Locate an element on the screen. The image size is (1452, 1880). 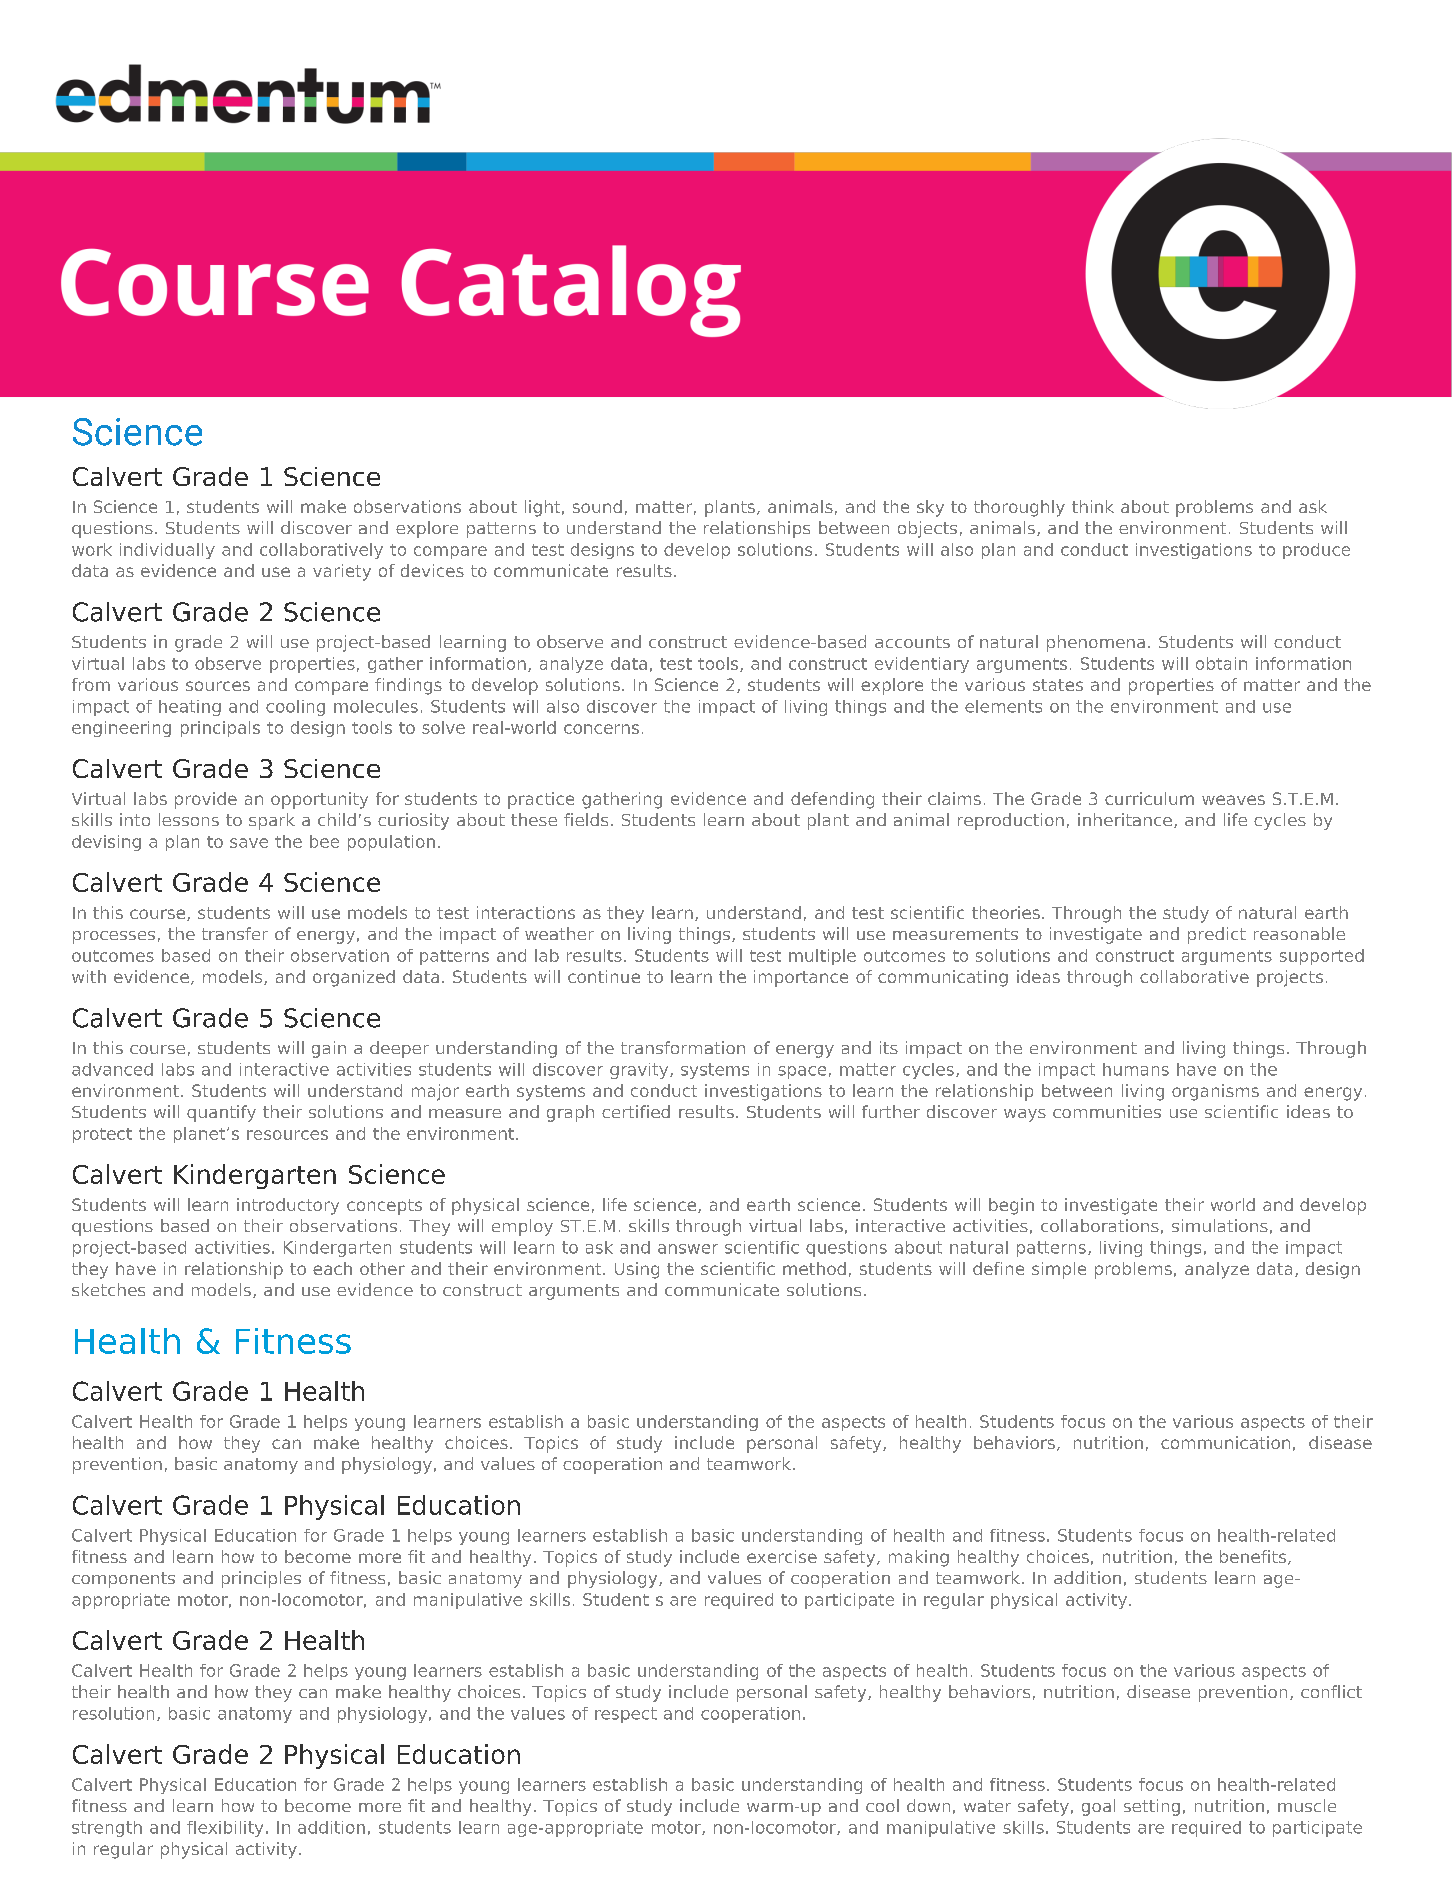
each is located at coordinates (332, 1268).
